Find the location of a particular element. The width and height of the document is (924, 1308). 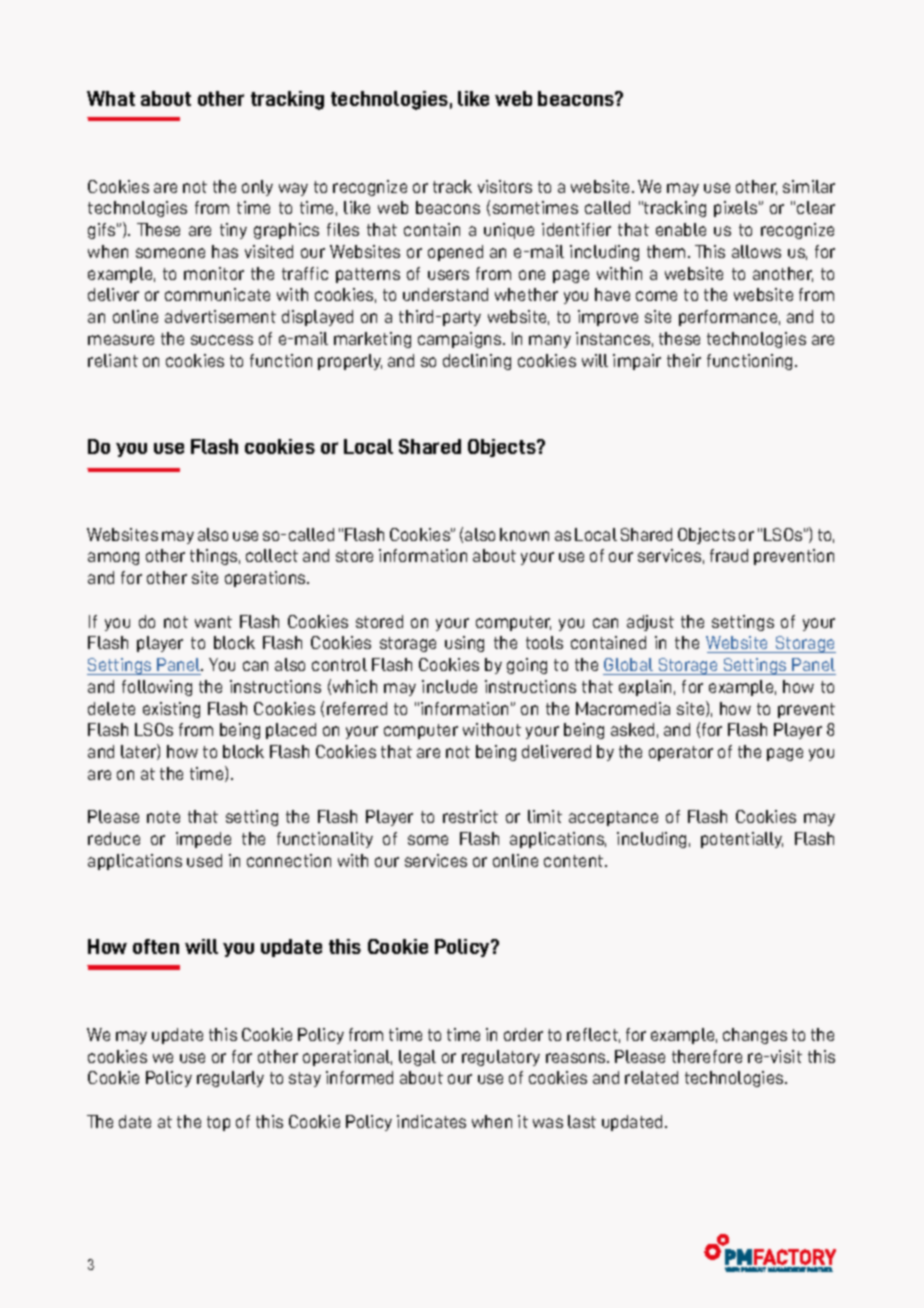

What is located at coordinates (111, 98).
